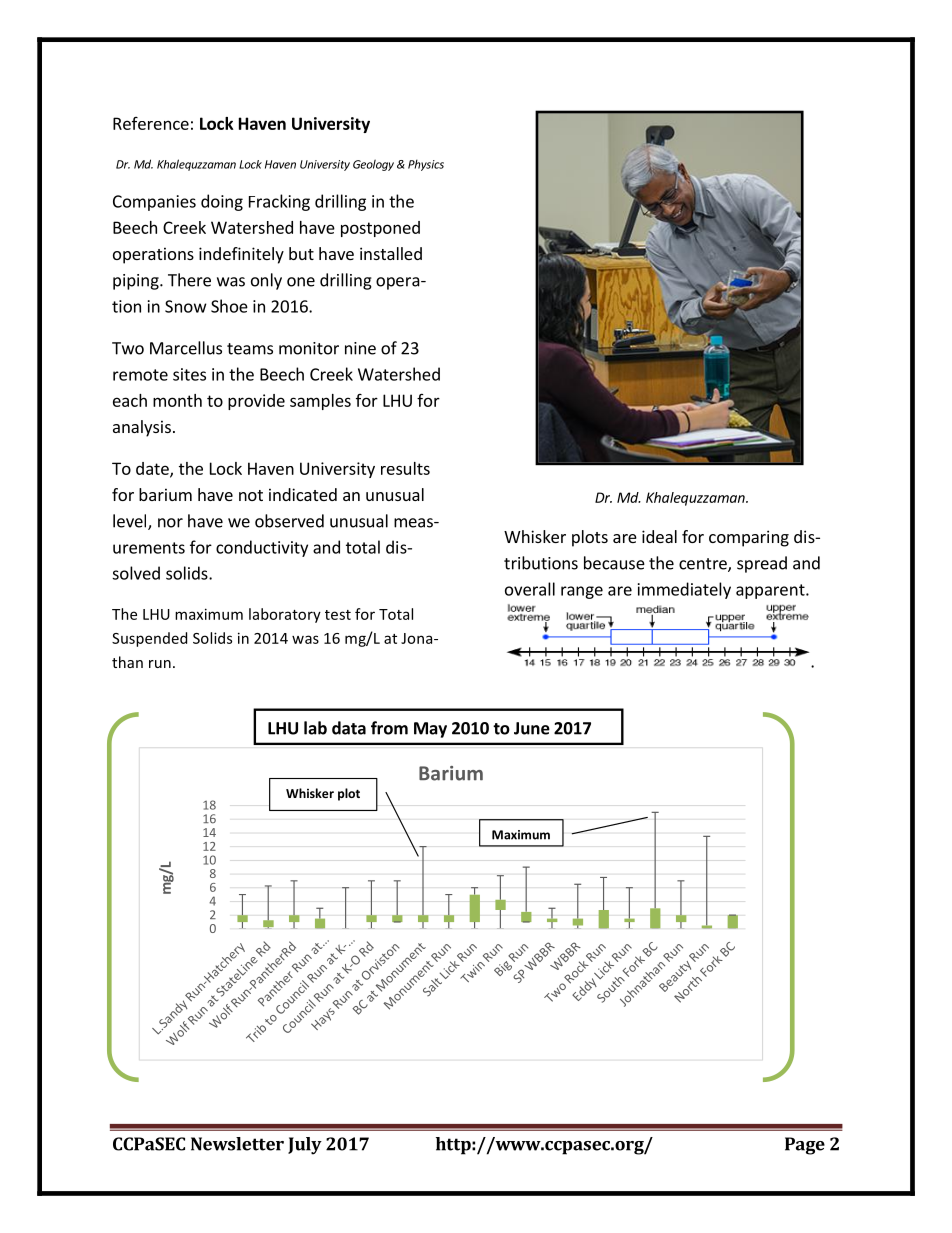  What do you see at coordinates (222, 202) in the image?
I see `doing` at bounding box center [222, 202].
